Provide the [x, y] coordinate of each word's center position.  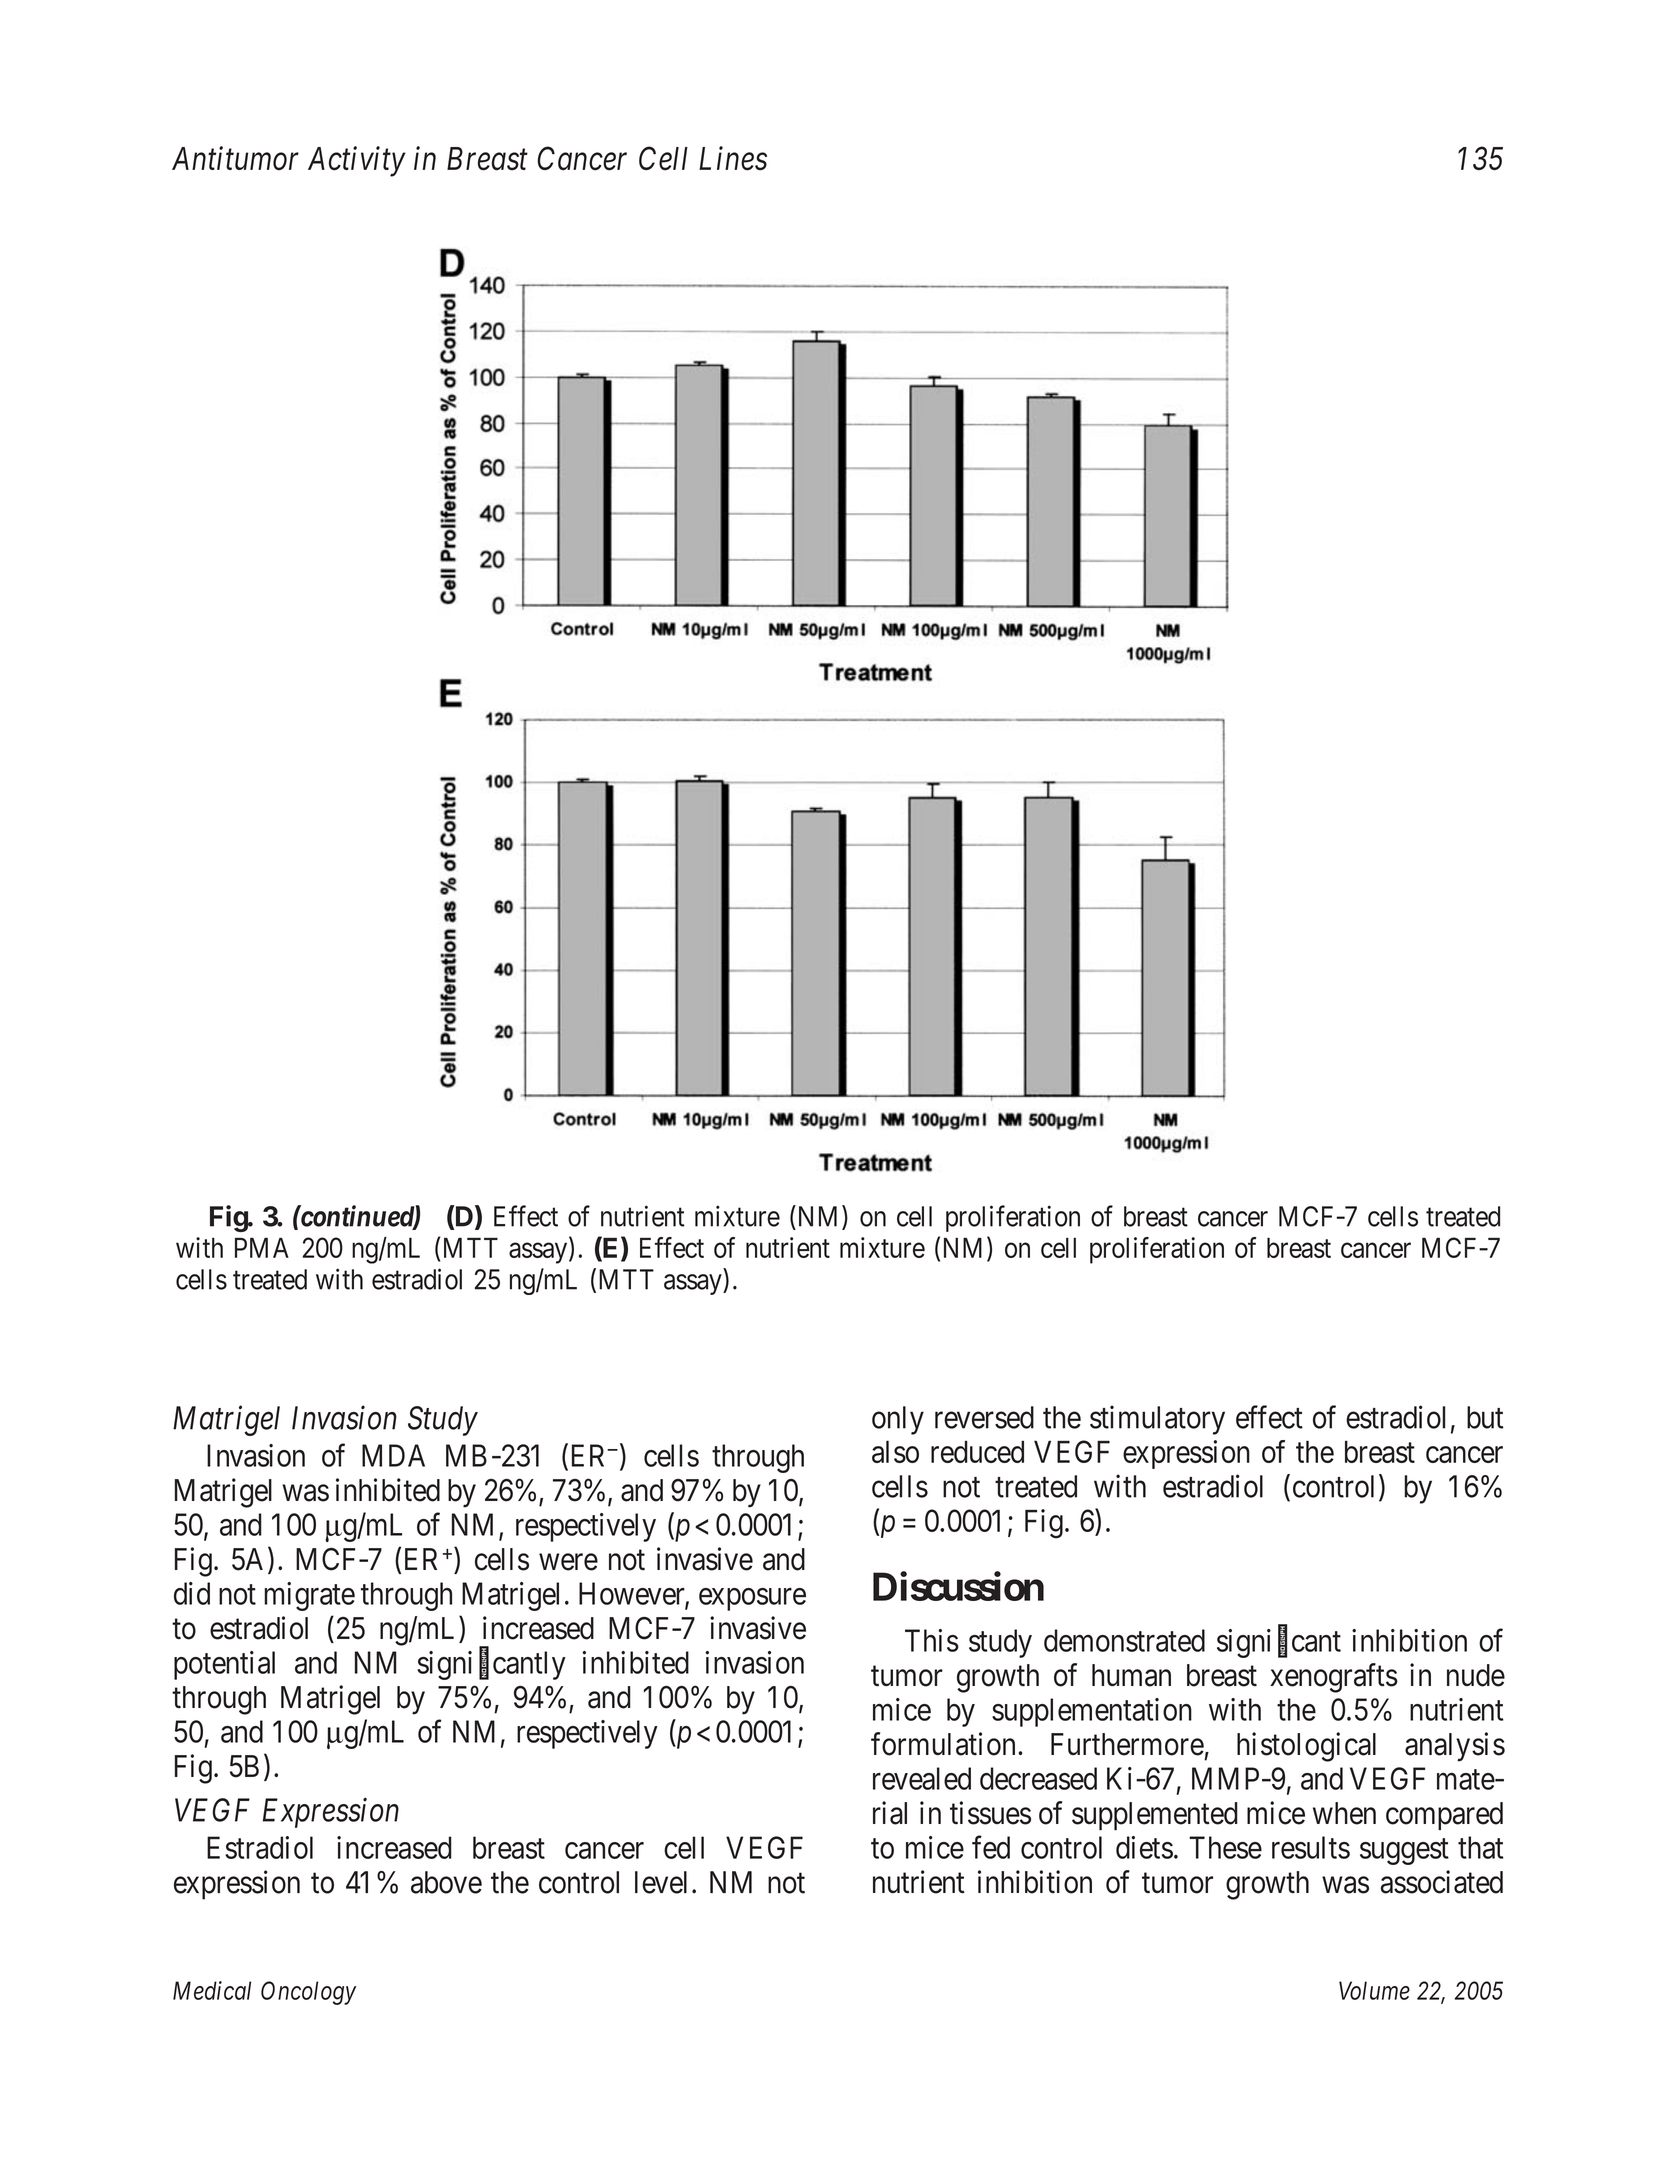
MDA [393, 1455]
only [898, 1420]
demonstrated [1124, 1640]
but [1485, 1417]
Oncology [308, 1993]
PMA [262, 1247]
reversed [984, 1417]
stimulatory [1157, 1420]
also [895, 1451]
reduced [977, 1452]
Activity [357, 161]
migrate [309, 1596]
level [661, 1882]
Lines [733, 159]
